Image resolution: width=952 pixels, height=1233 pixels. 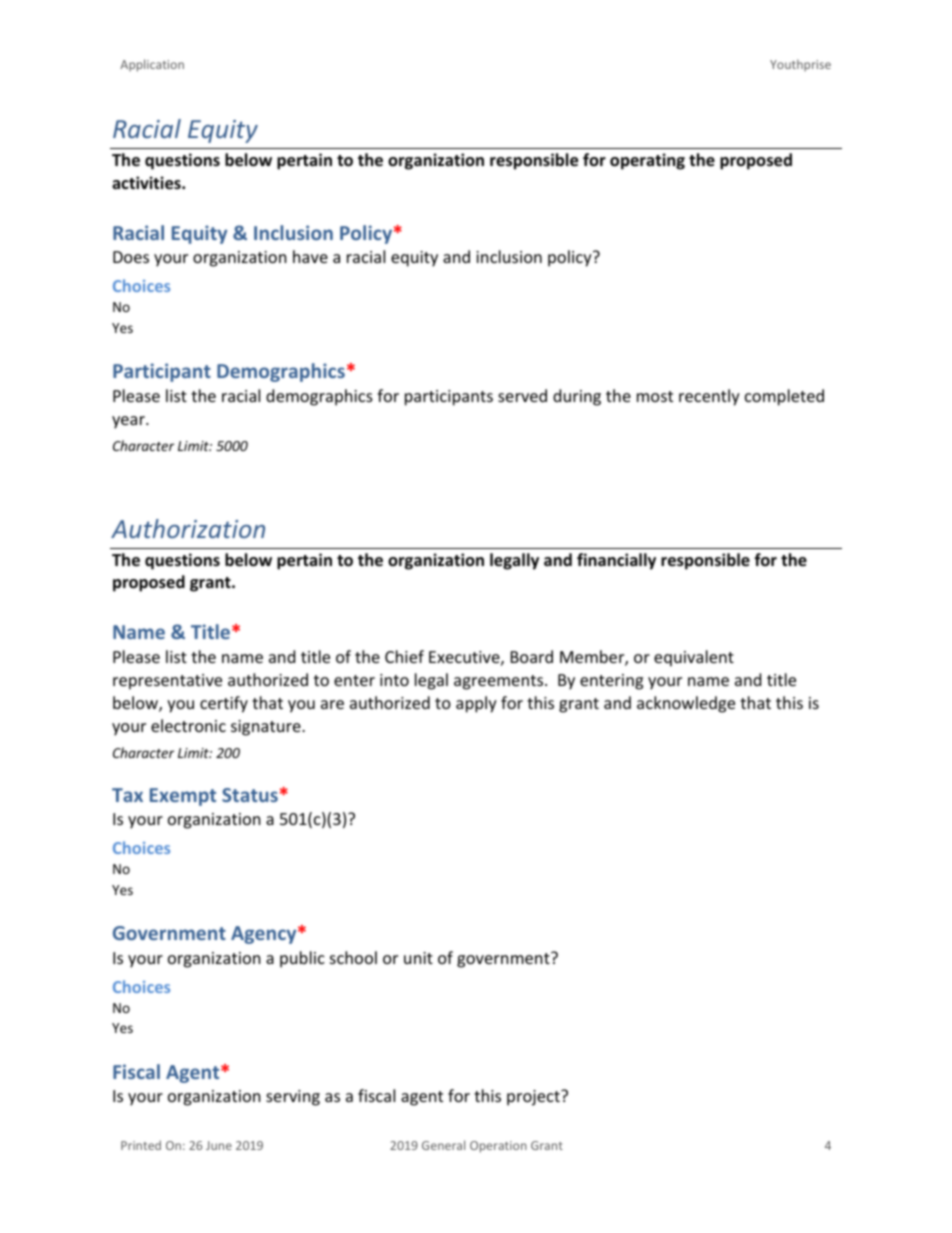 What do you see at coordinates (476, 704) in the document?
I see `apply` at bounding box center [476, 704].
